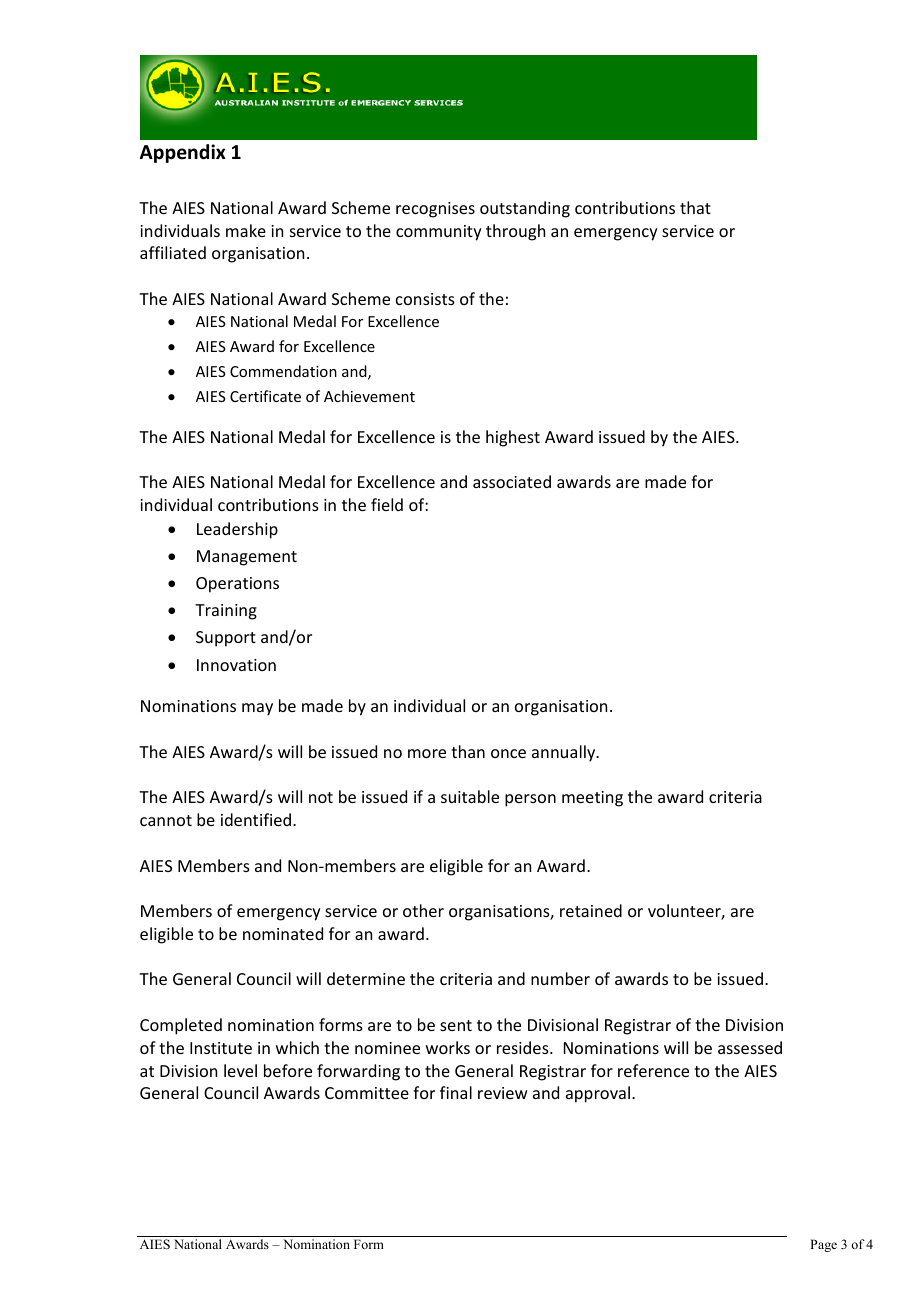 This screenshot has width=924, height=1308. Describe the element at coordinates (525, 209) in the screenshot. I see `outstanding` at that location.
